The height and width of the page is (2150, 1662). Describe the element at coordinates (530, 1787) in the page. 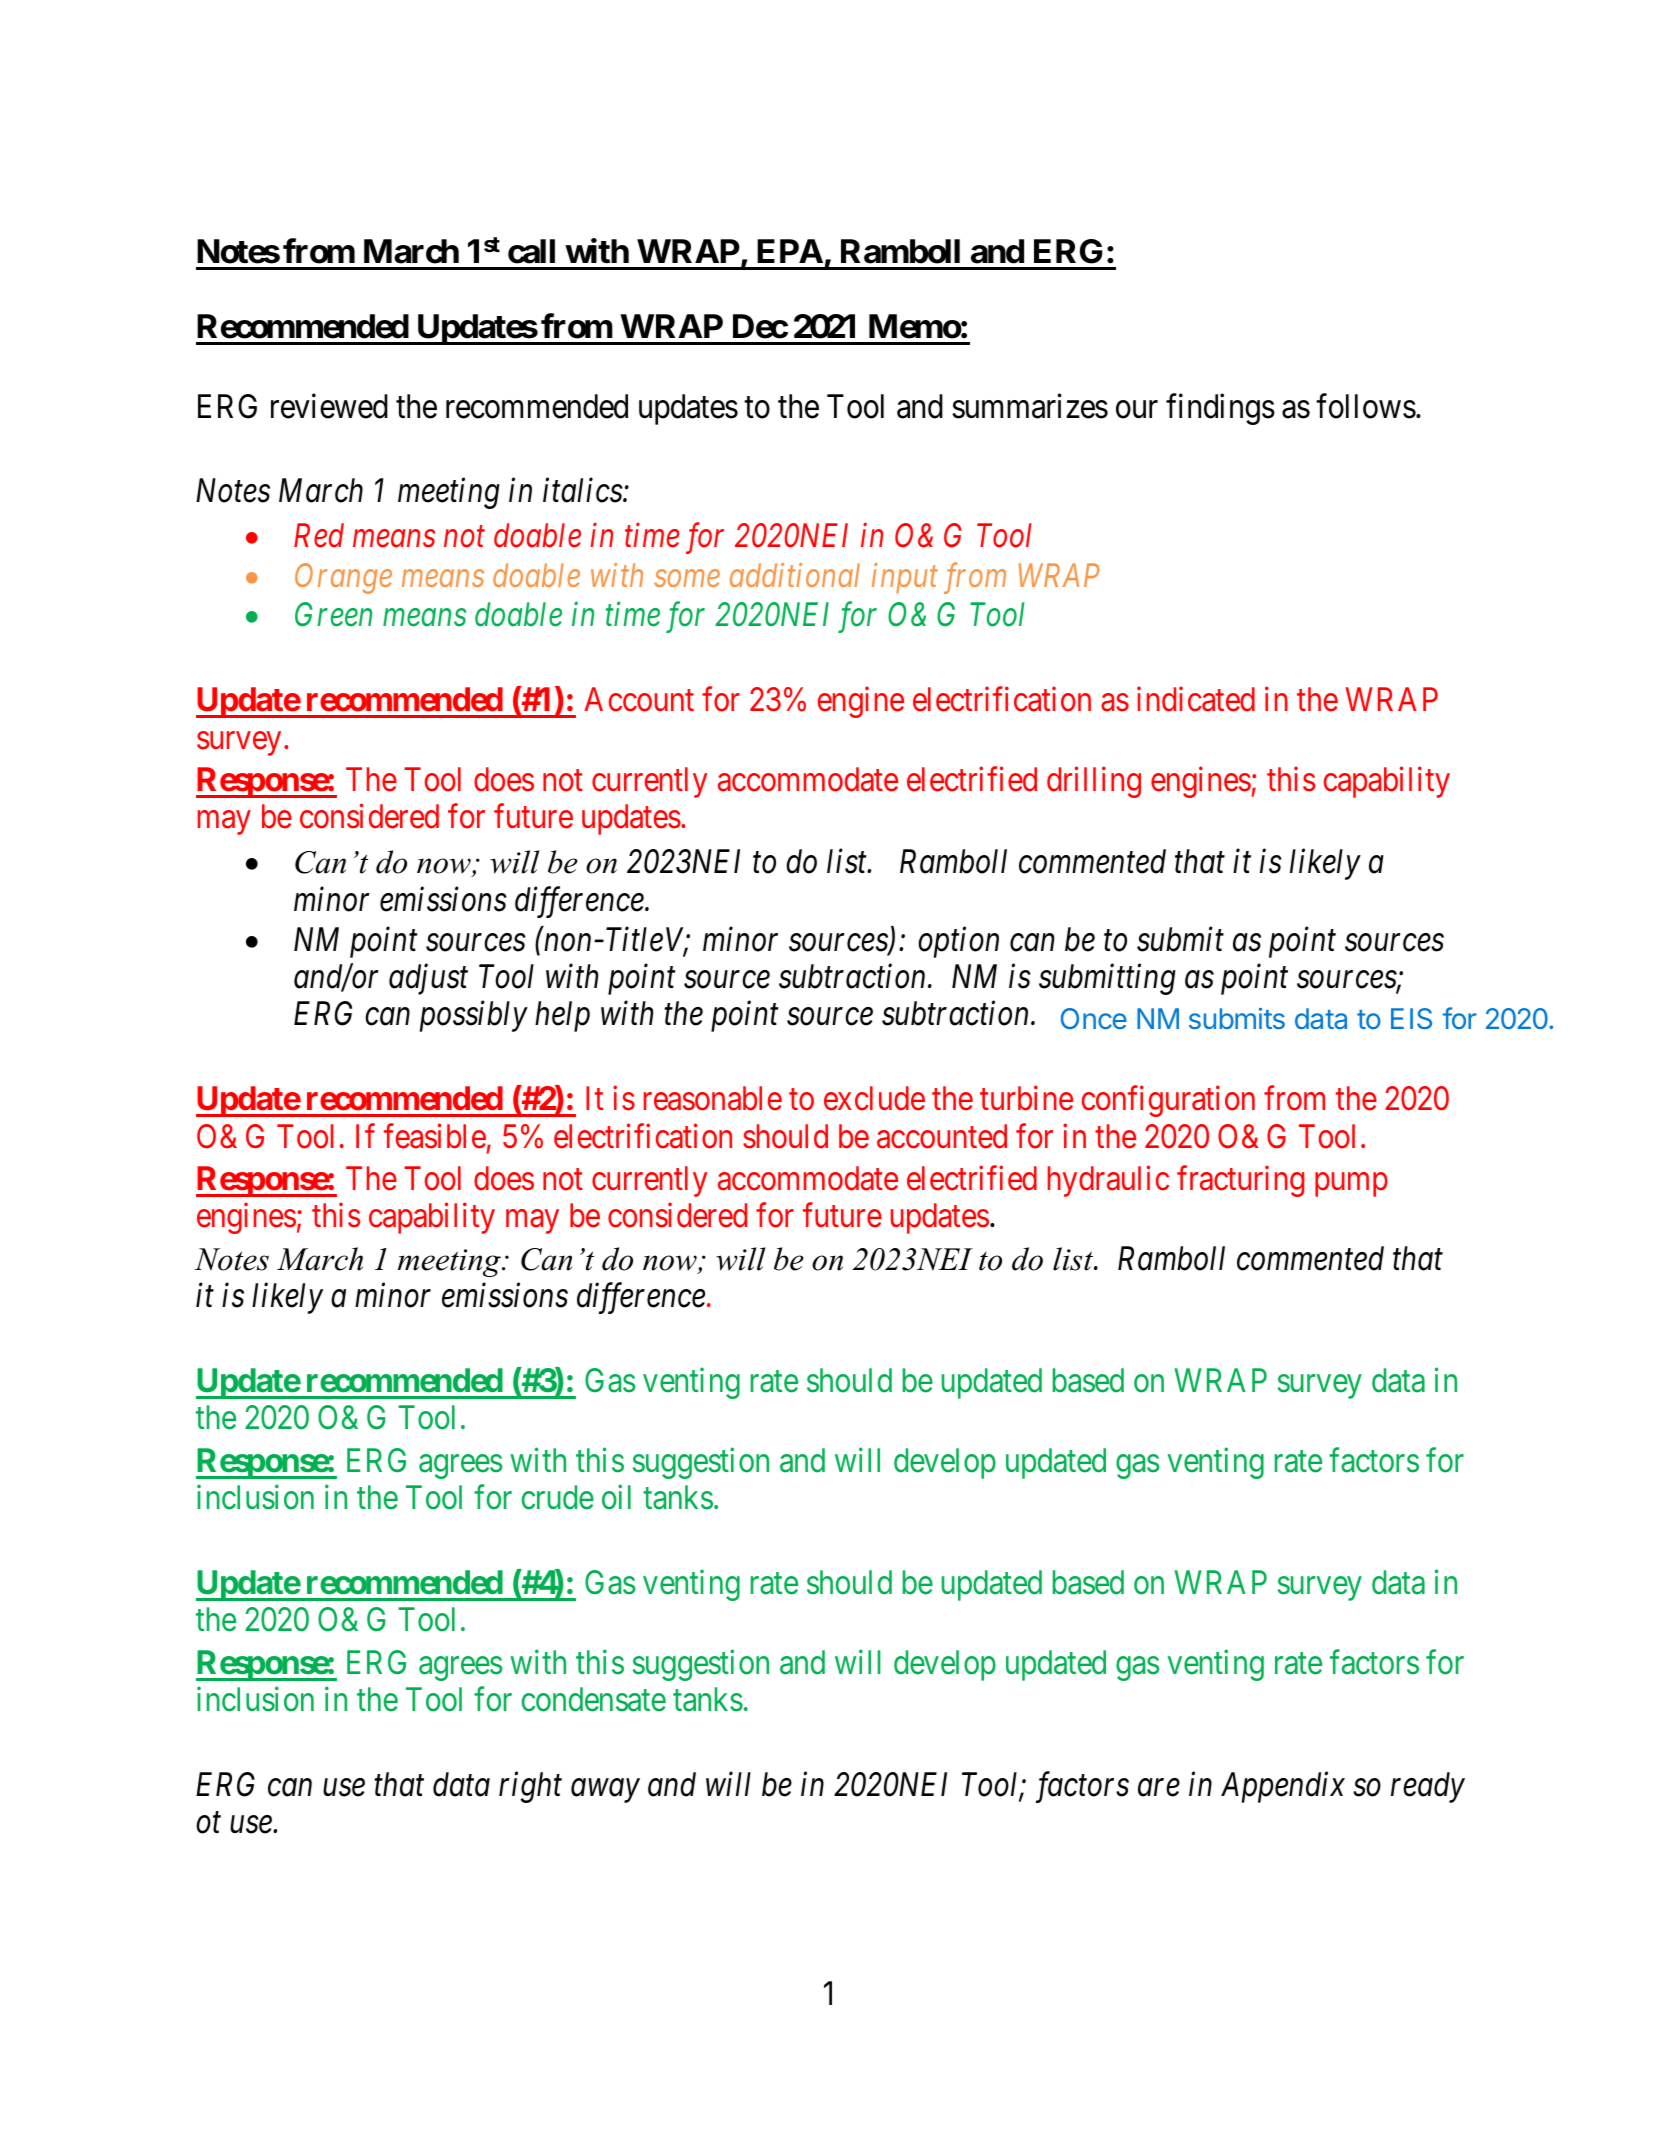

I see `right` at that location.
